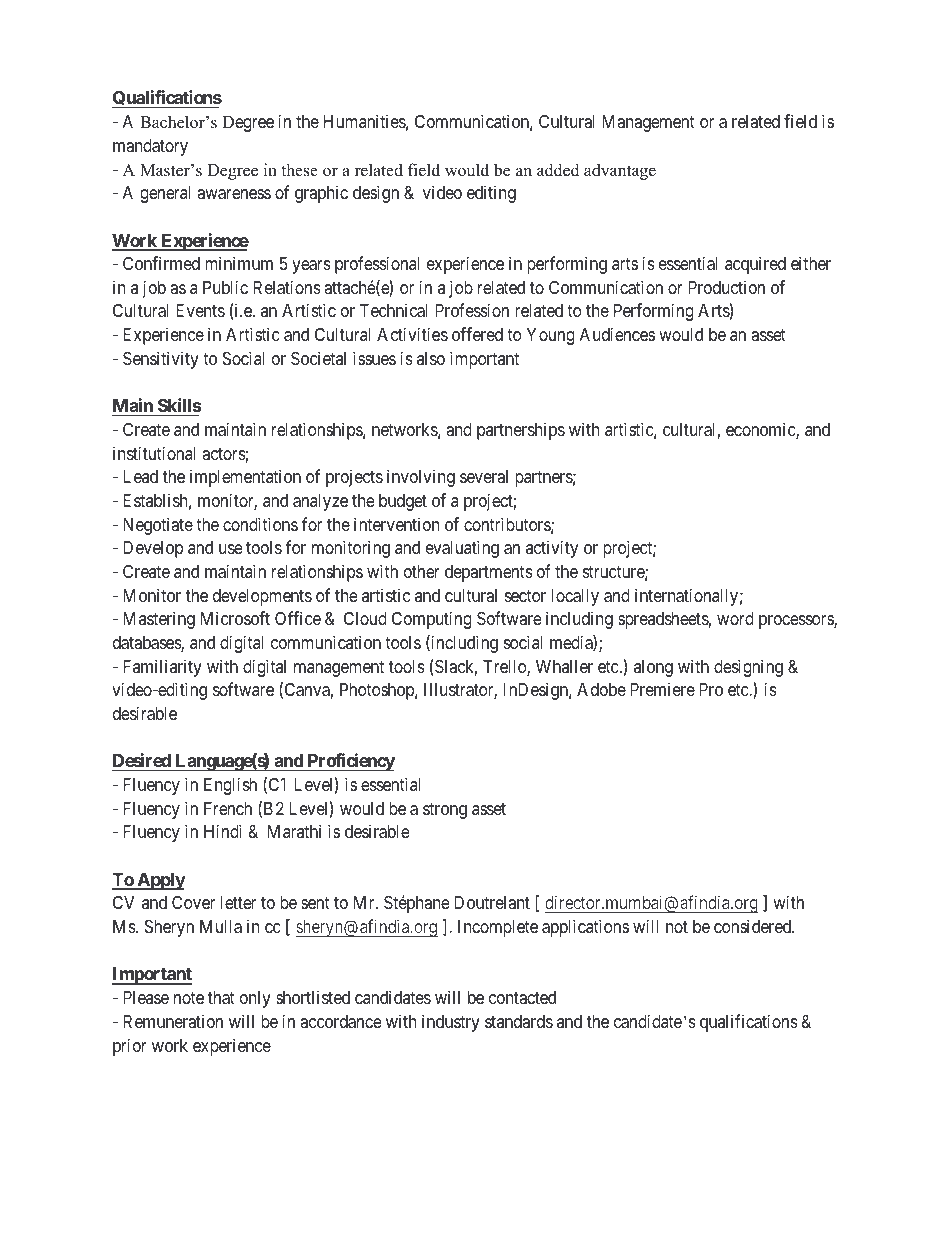 This screenshot has width=952, height=1233. What do you see at coordinates (754, 926) in the screenshot?
I see `considered` at bounding box center [754, 926].
